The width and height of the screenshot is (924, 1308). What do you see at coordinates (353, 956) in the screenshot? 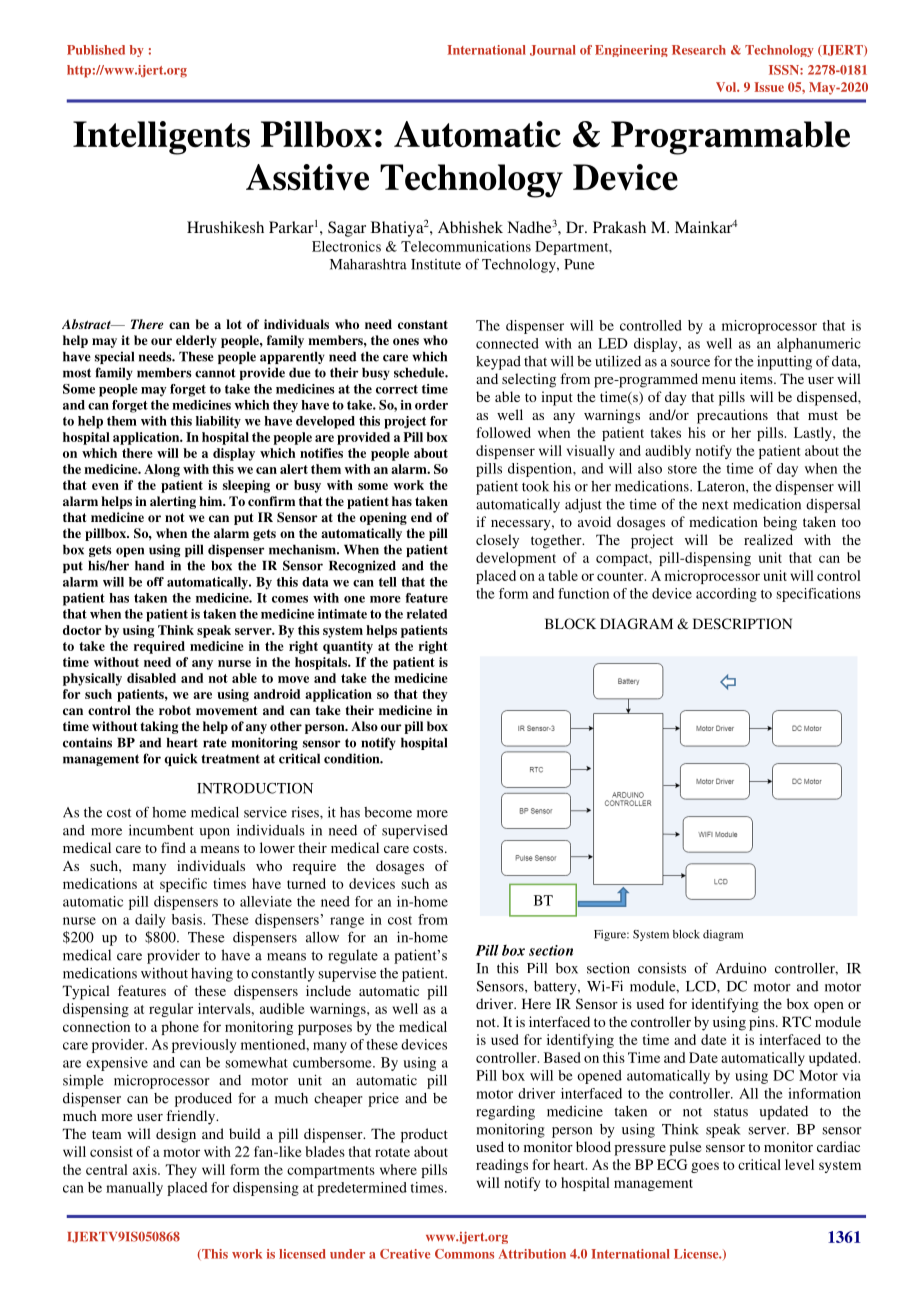
I see `regulate` at bounding box center [353, 956].
